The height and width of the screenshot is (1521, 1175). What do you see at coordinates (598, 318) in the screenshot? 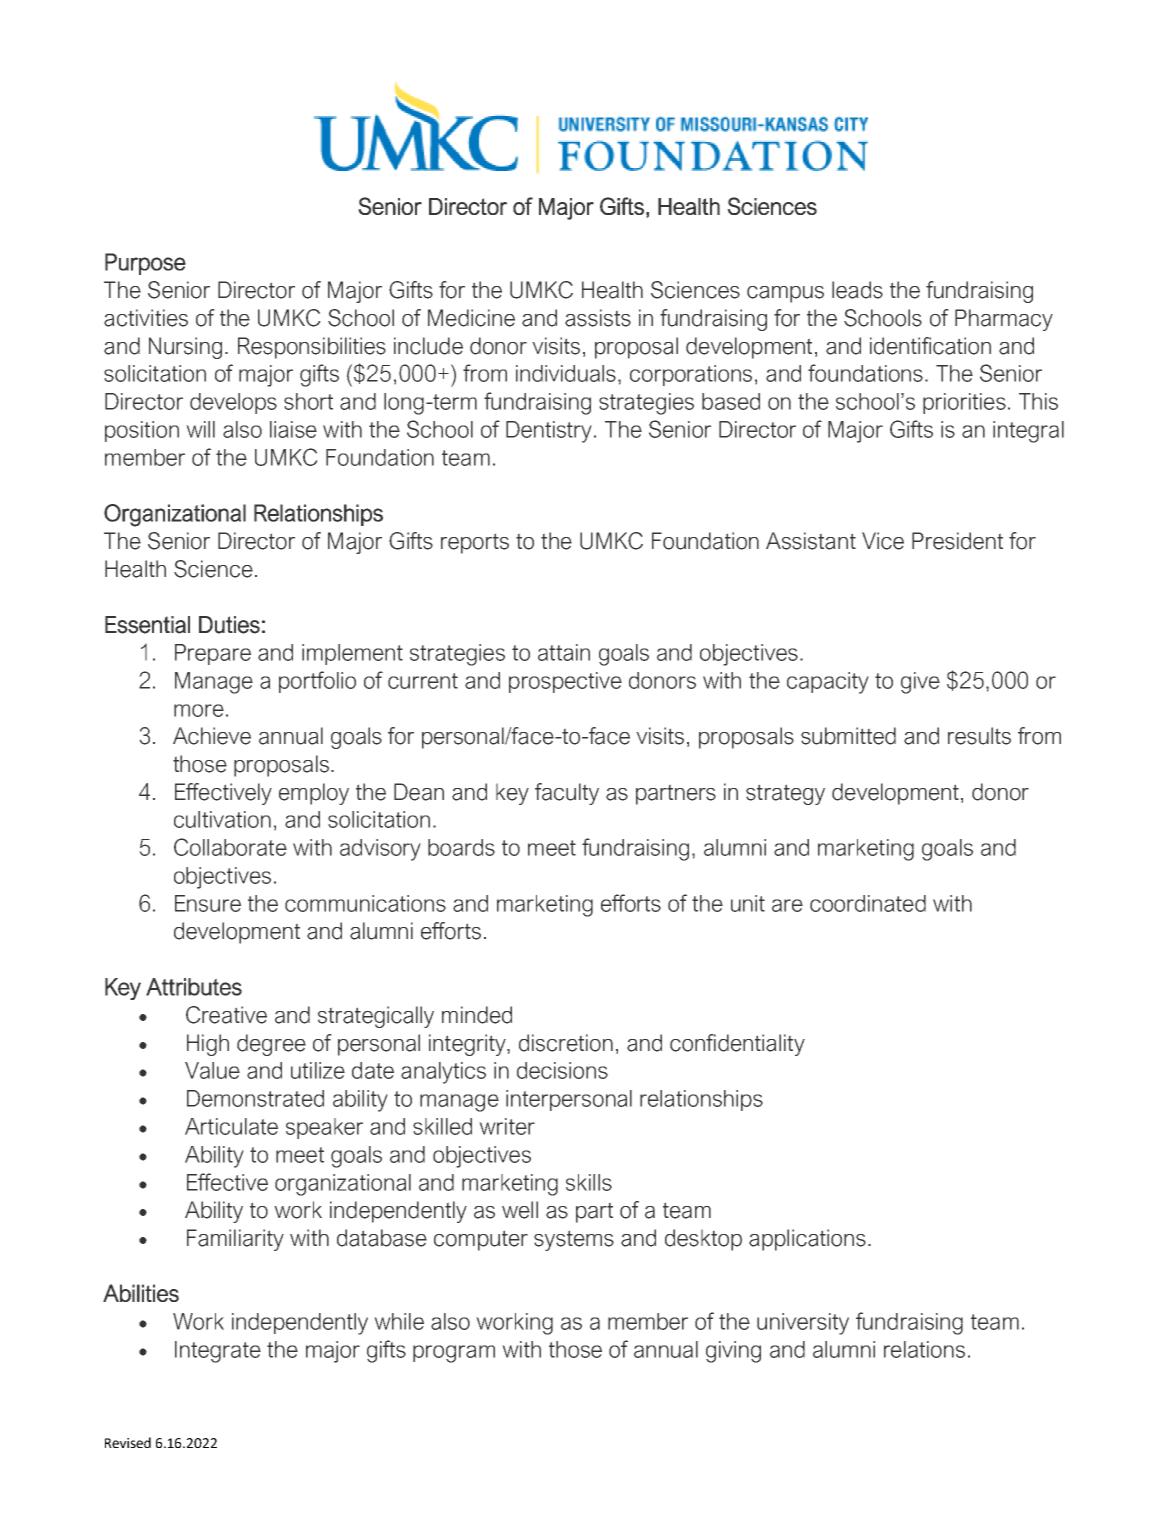
I see `assists` at bounding box center [598, 318].
